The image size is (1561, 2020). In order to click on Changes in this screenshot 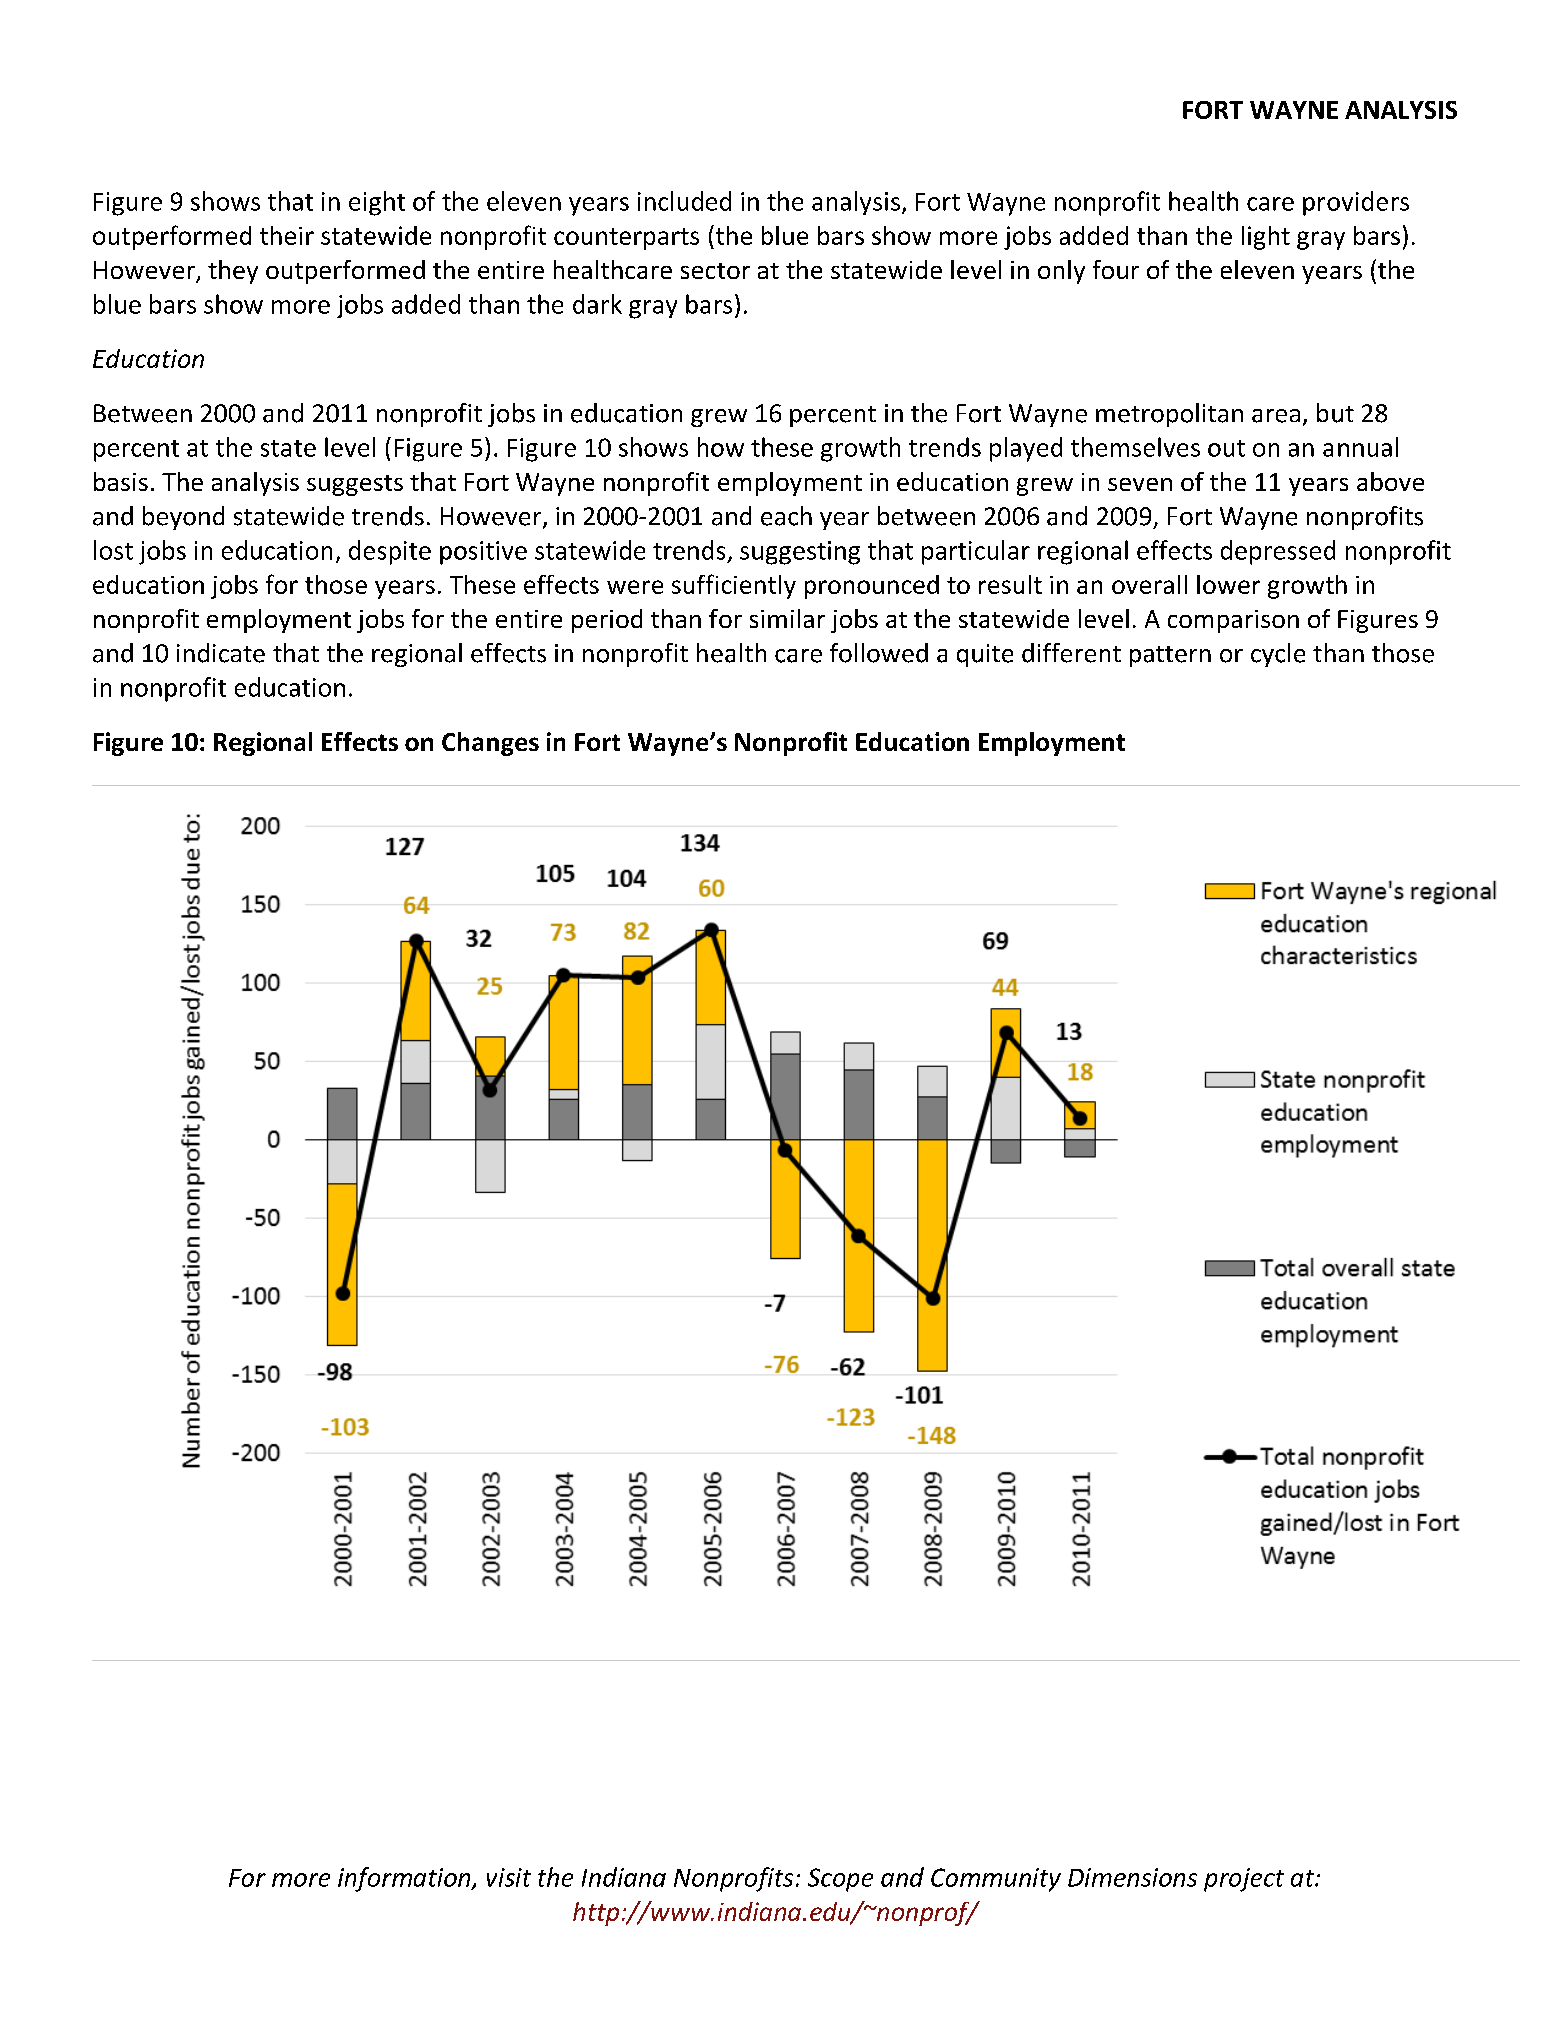, I will do `click(490, 744)`.
